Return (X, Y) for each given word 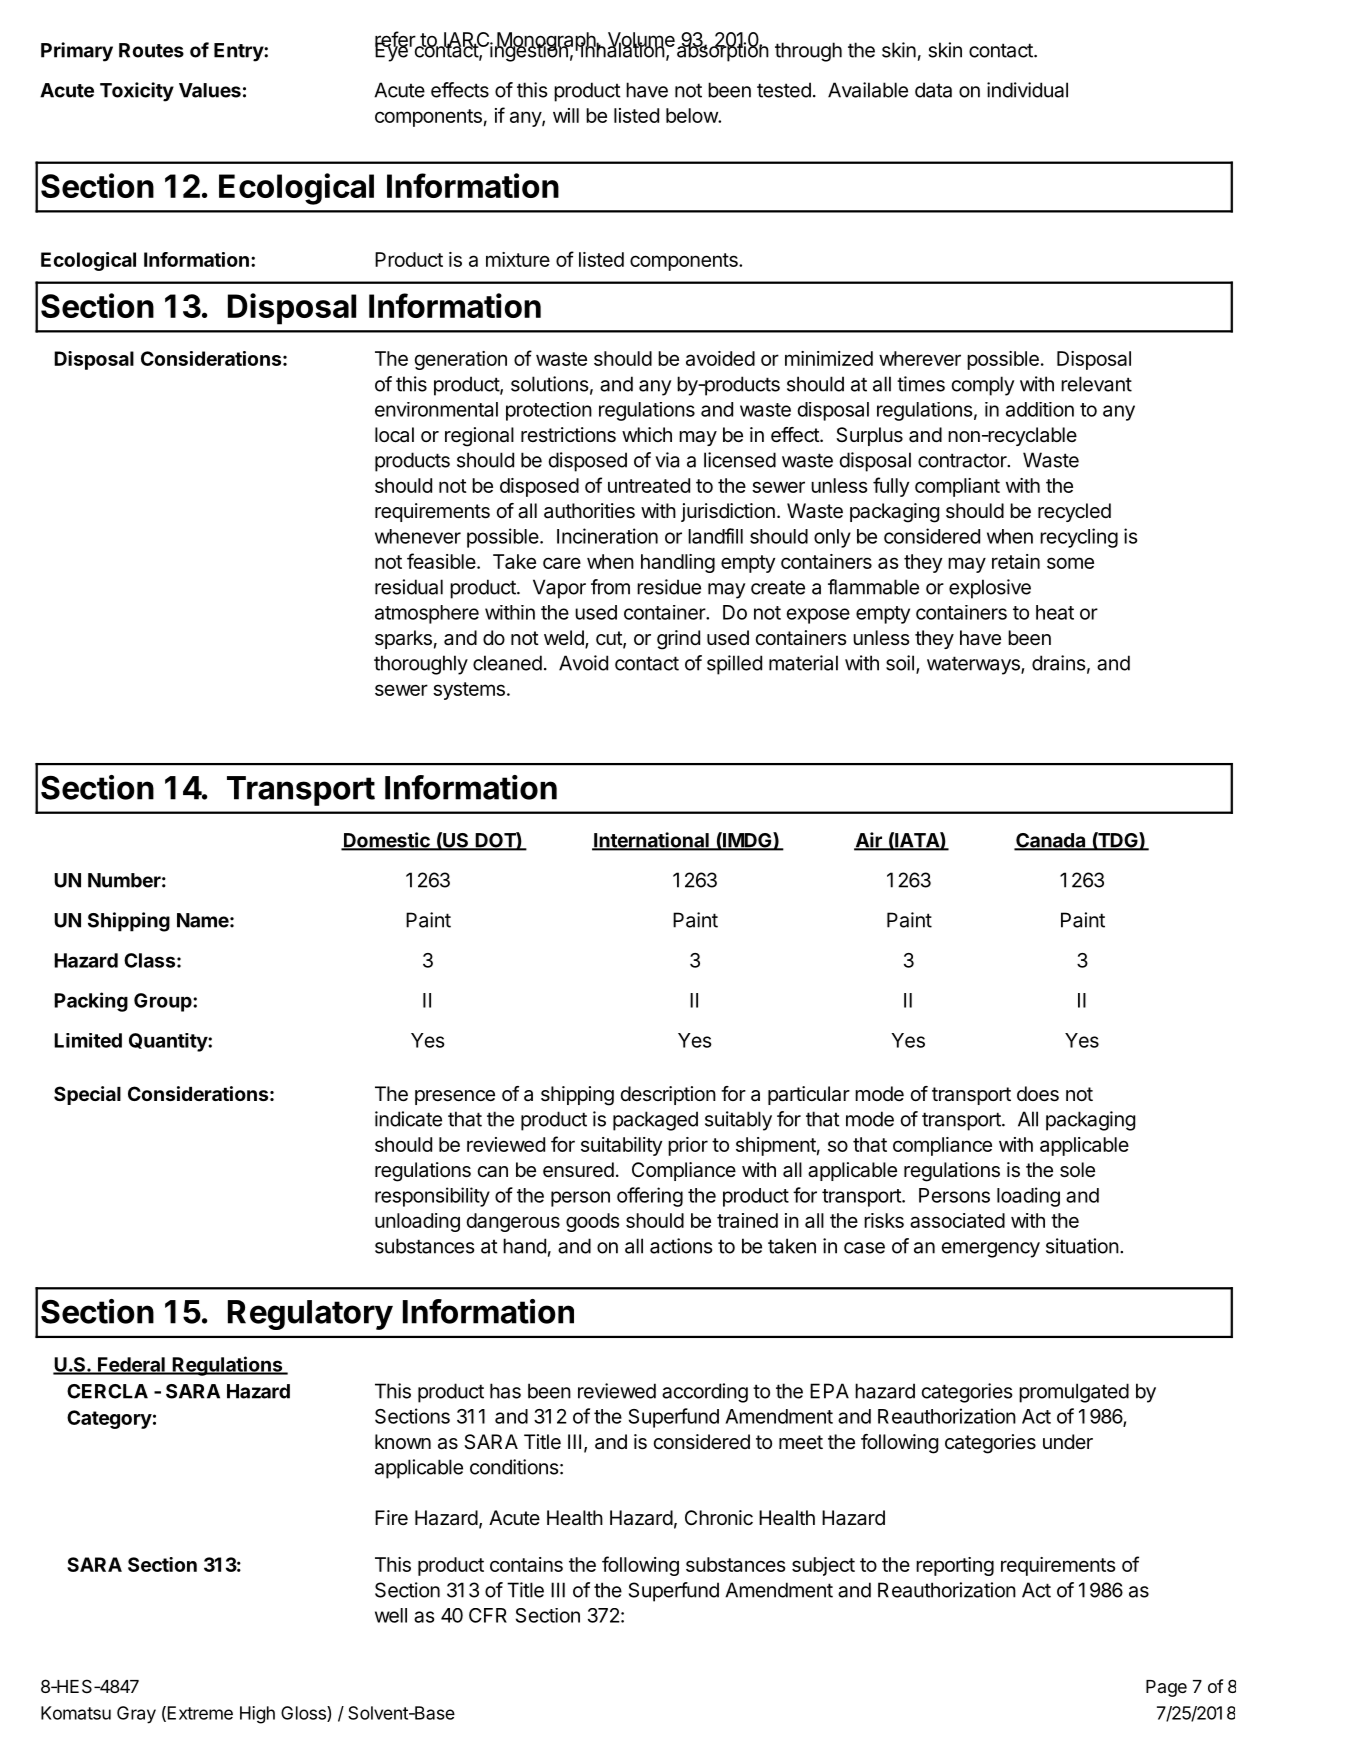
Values (210, 90)
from (610, 587)
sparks (403, 639)
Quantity (169, 1042)
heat (1055, 612)
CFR (488, 1615)
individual (1027, 90)
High (257, 1715)
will (566, 115)
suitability (621, 1146)
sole (1077, 1170)
